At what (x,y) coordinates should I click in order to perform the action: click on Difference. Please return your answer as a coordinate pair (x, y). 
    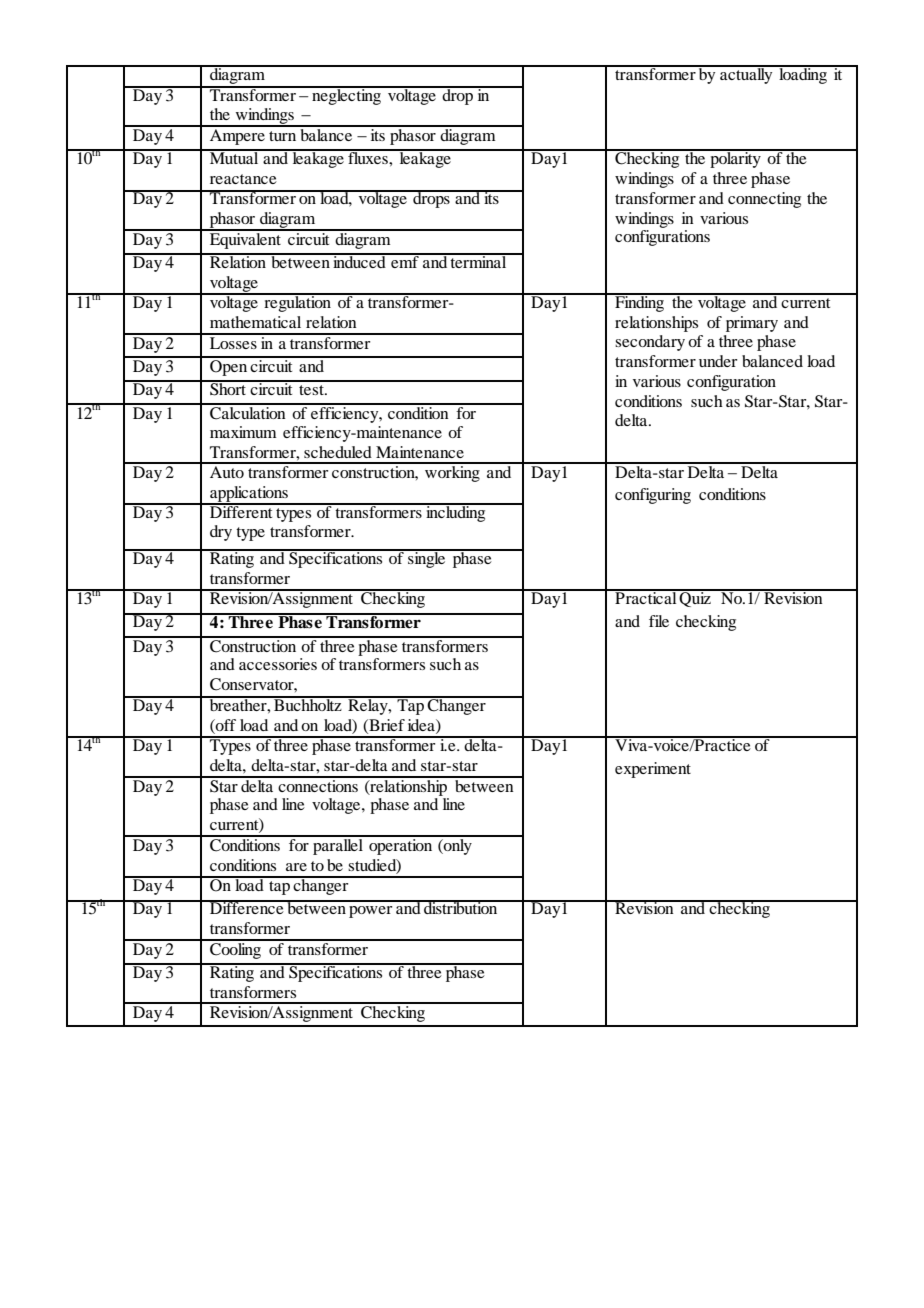
    Looking at the image, I should click on (247, 907).
